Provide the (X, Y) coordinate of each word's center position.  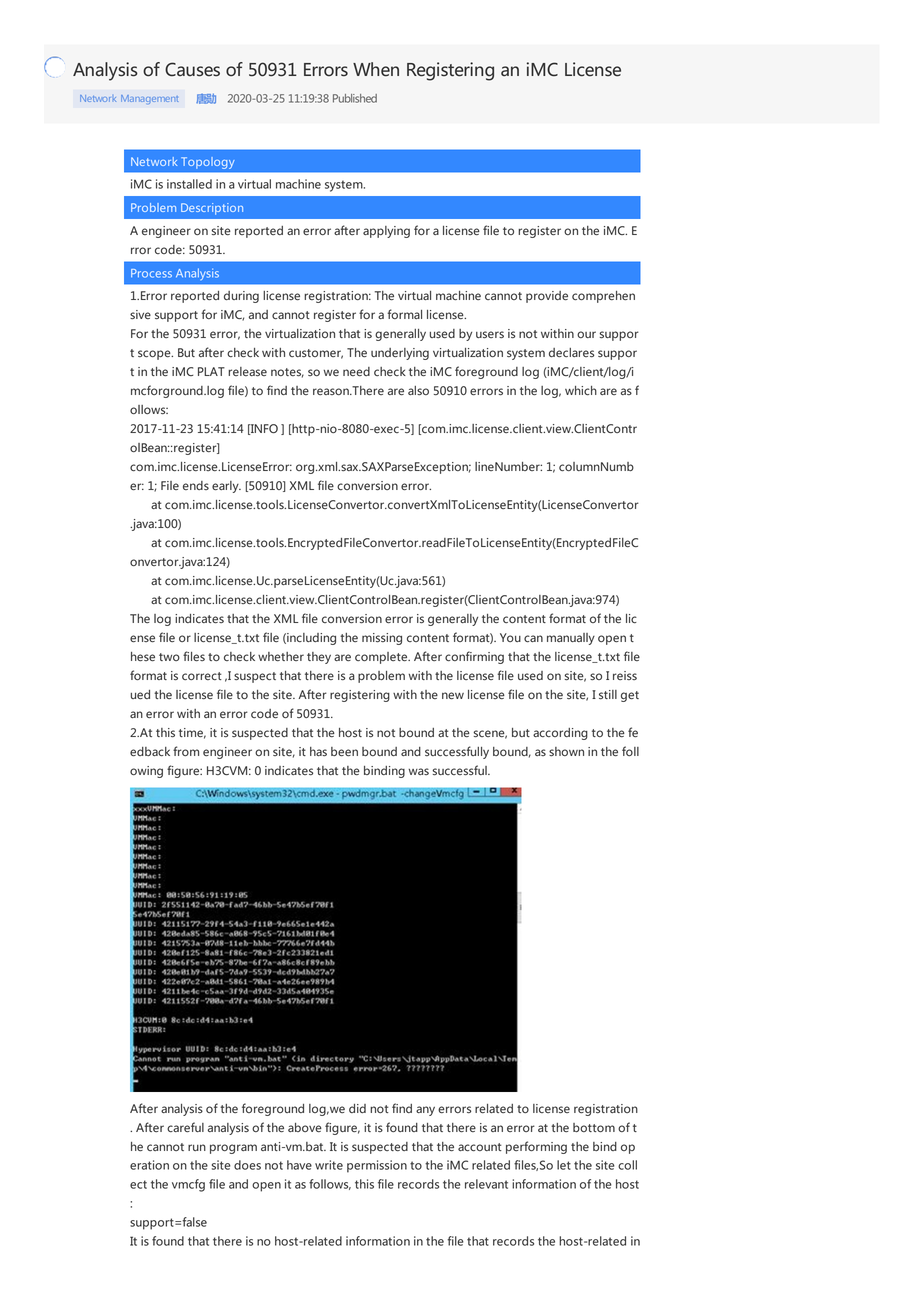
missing (382, 639)
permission (377, 1166)
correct (202, 676)
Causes (192, 69)
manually (571, 639)
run (197, 1147)
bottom (594, 1127)
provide (547, 297)
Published (355, 98)
